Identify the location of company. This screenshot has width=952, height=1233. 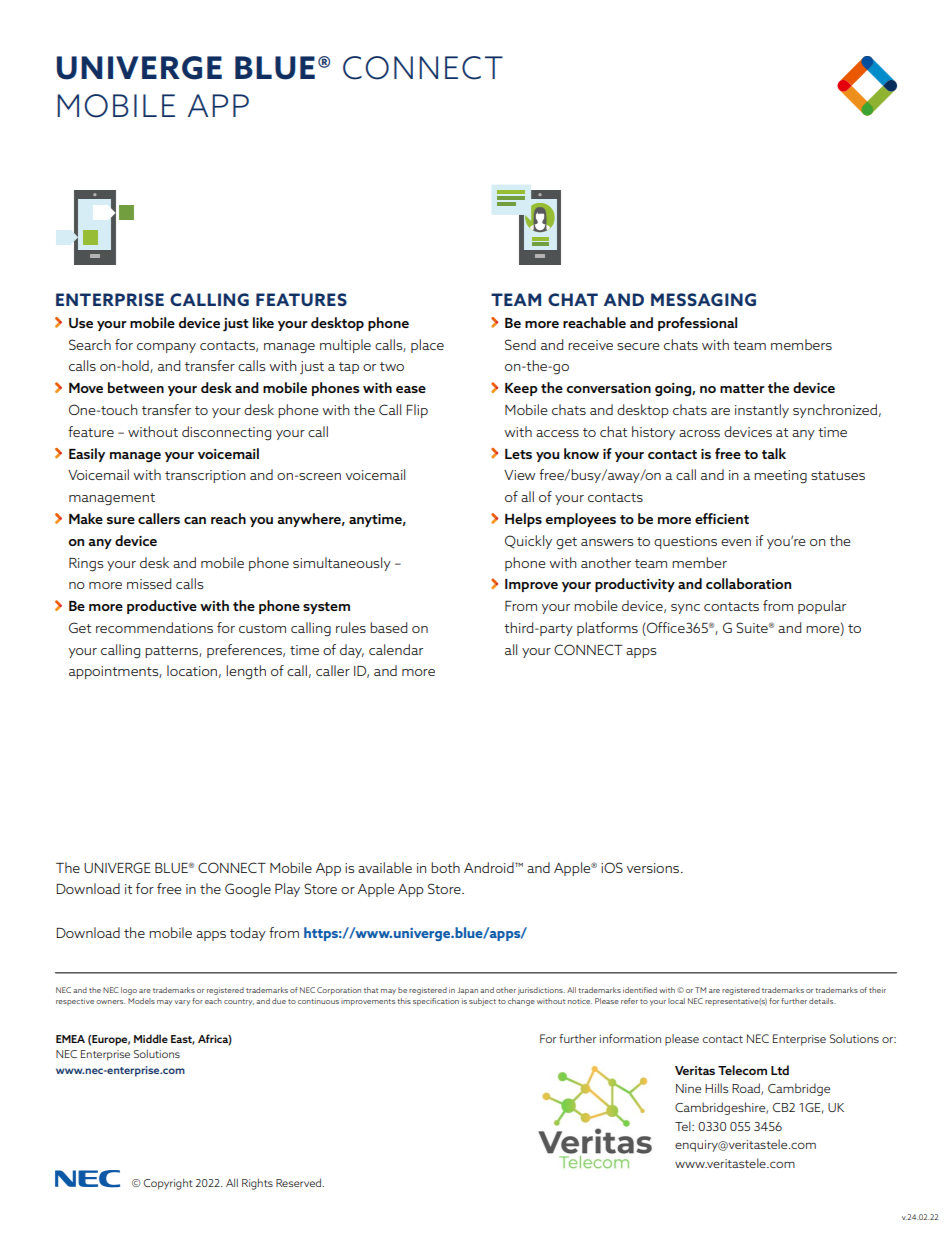
(166, 348).
